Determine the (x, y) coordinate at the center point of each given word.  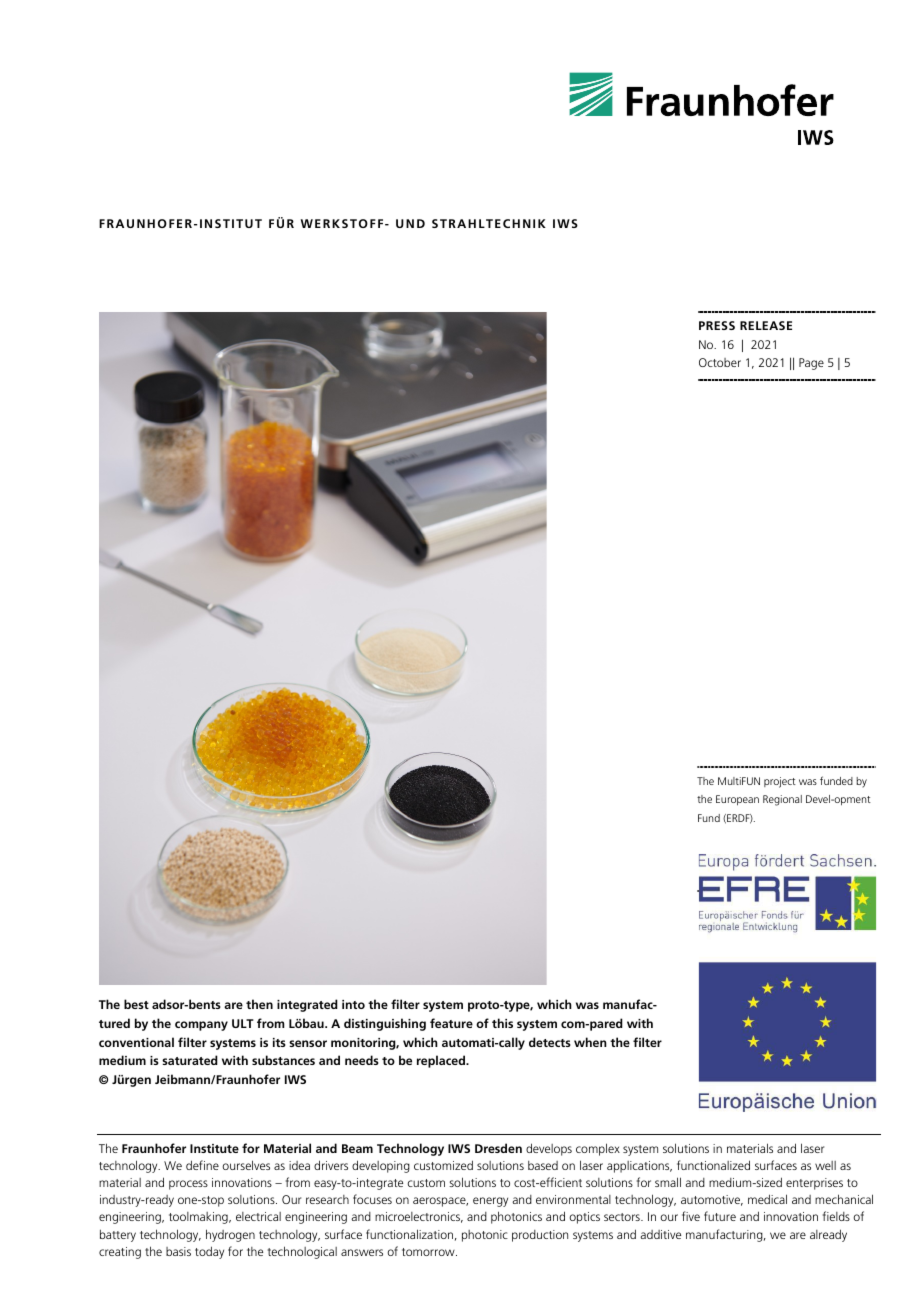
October (720, 362)
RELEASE (766, 325)
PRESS (717, 325)
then (259, 1004)
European (737, 800)
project (780, 782)
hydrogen (230, 1235)
